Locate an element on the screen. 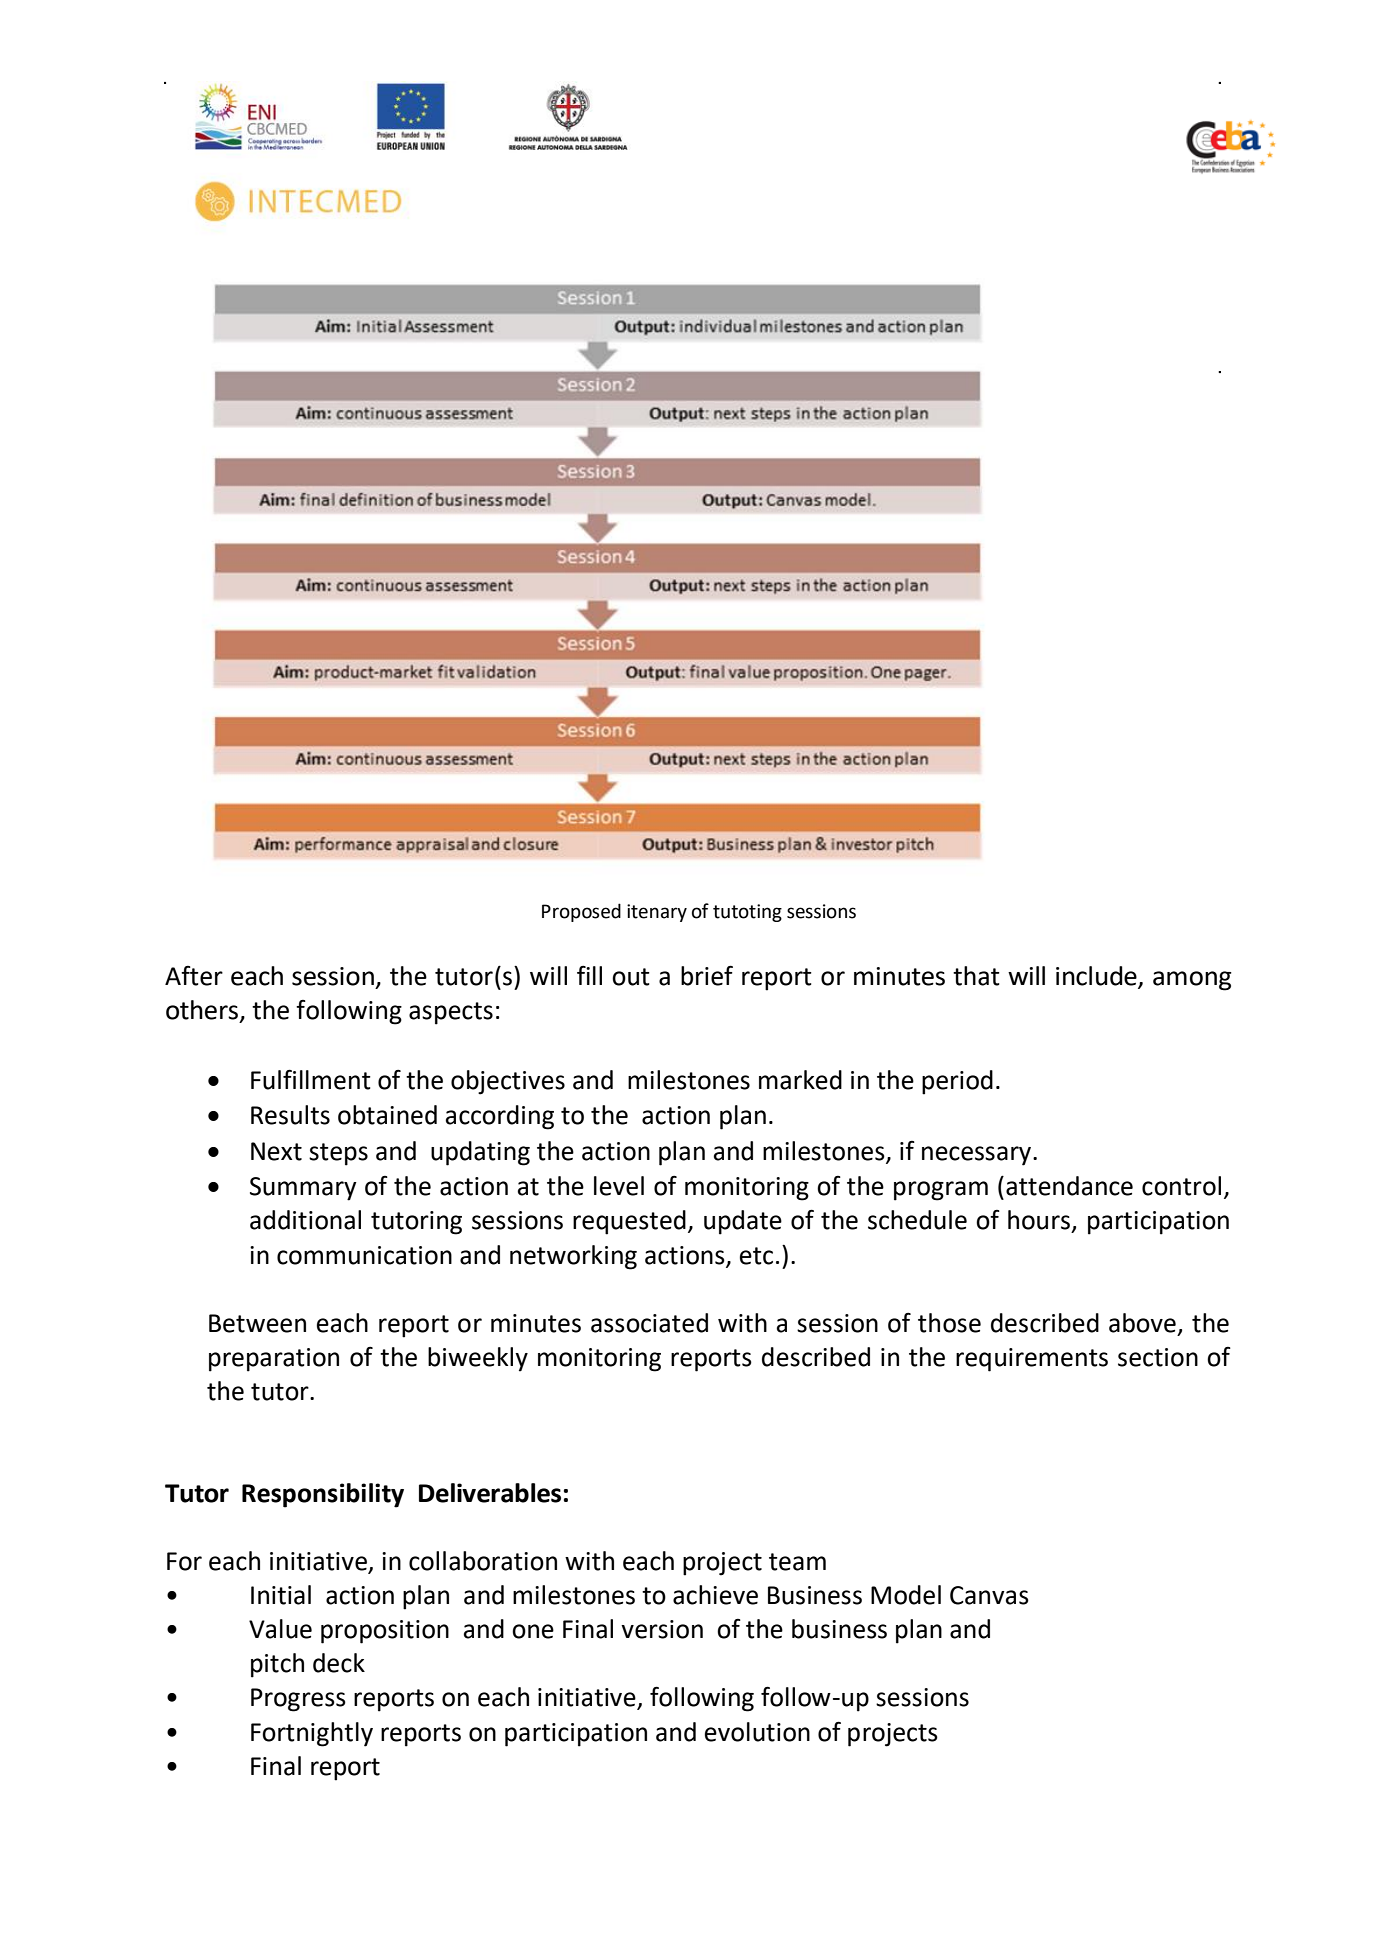 The height and width of the screenshot is (1959, 1384). team is located at coordinates (797, 1562).
